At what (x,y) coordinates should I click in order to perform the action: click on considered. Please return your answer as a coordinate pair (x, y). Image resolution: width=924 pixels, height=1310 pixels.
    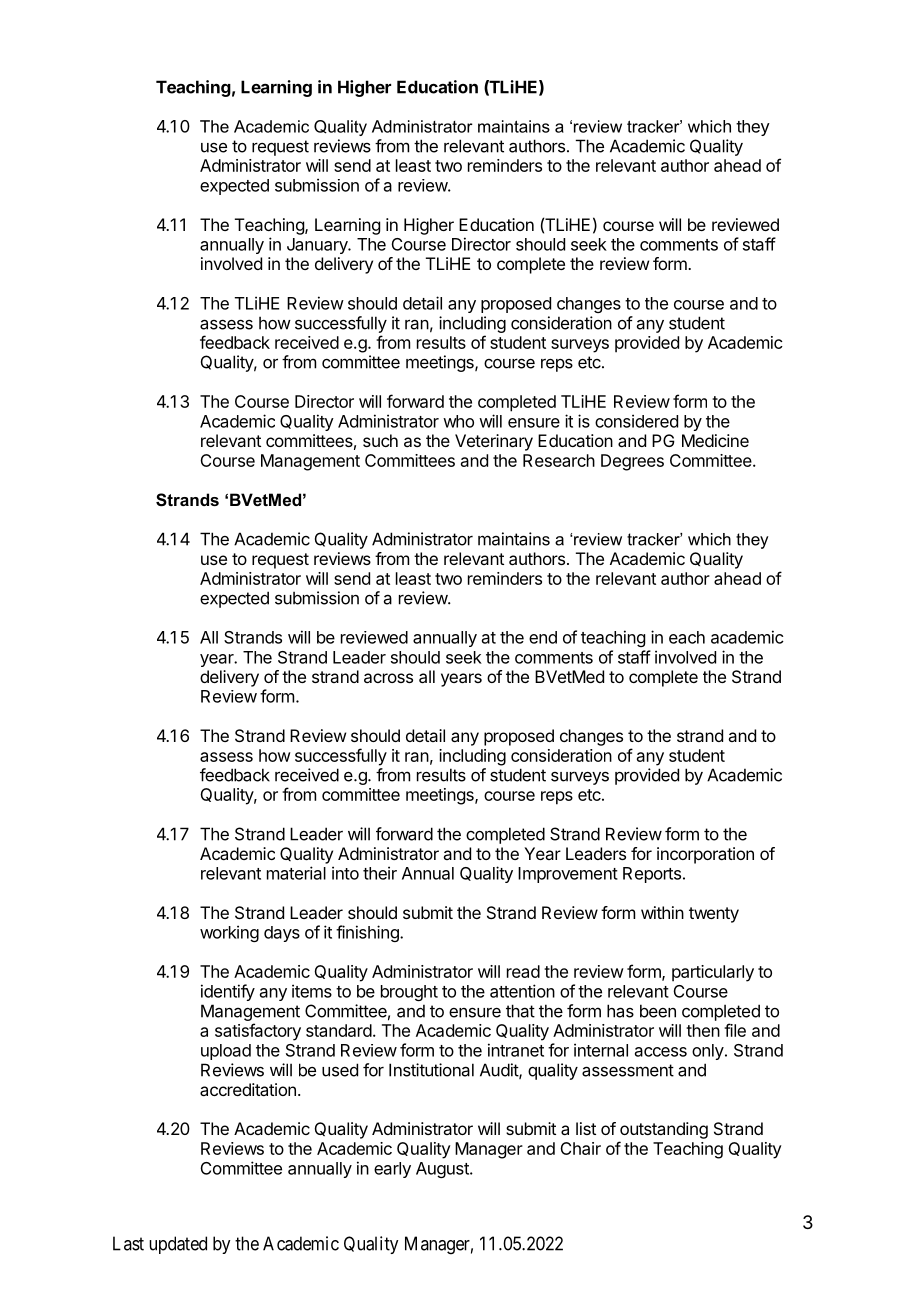
    Looking at the image, I should click on (636, 421).
